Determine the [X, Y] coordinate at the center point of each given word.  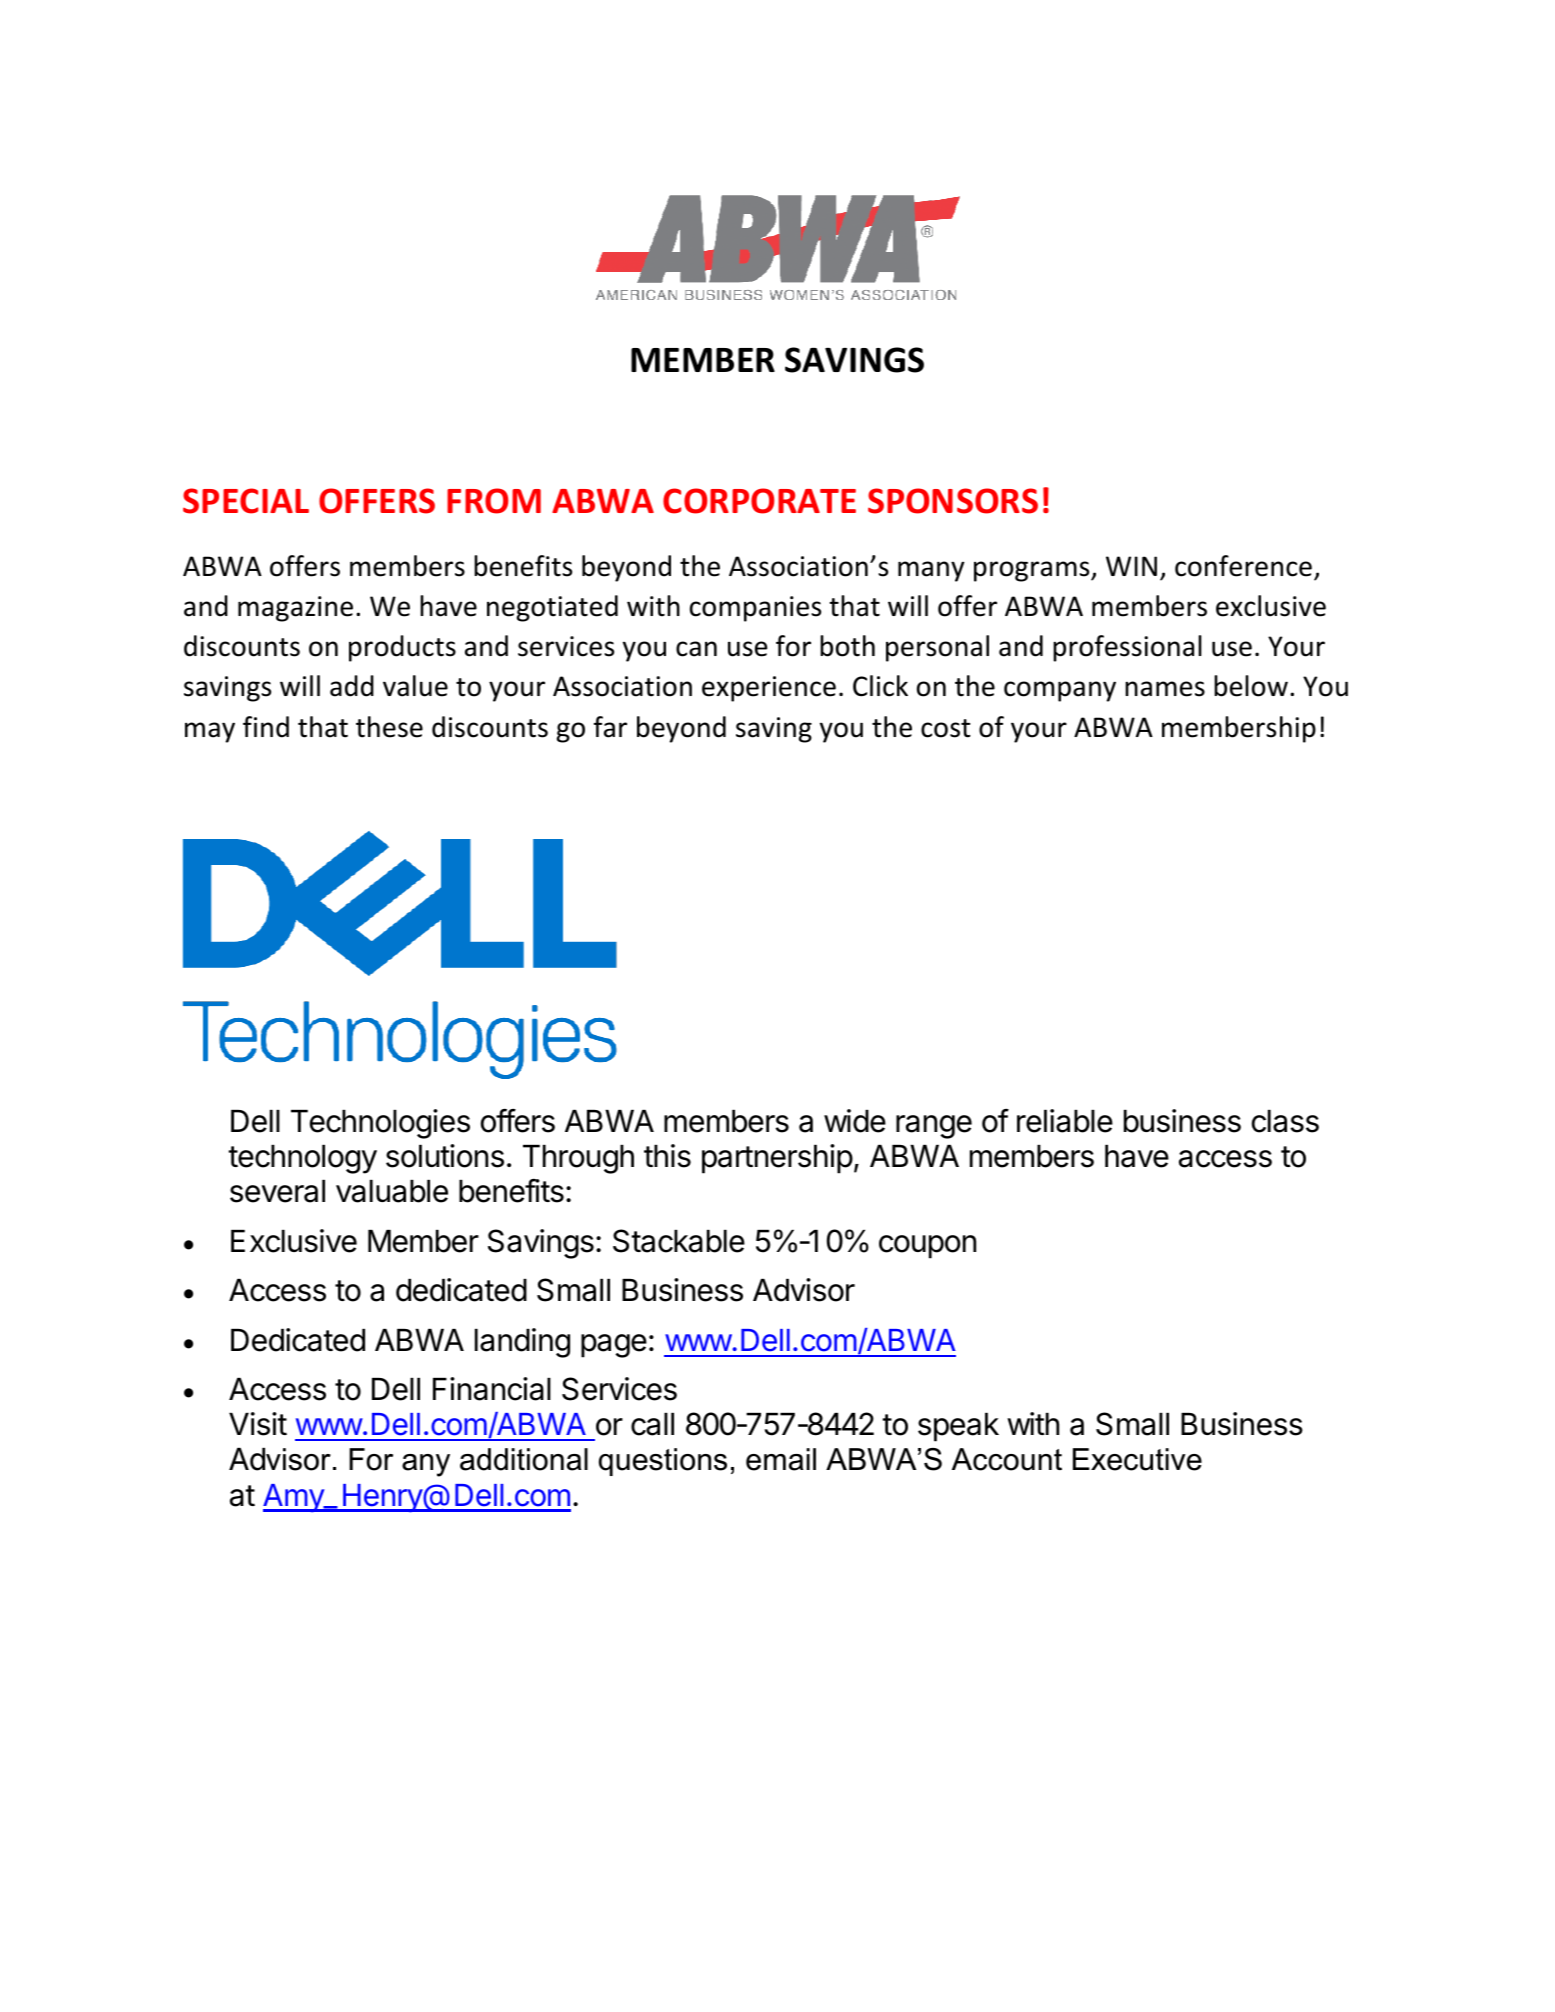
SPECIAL [246, 501]
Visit [258, 1424]
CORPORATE [759, 501]
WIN [1131, 566]
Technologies [380, 1124]
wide [855, 1121]
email [781, 1459]
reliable [1065, 1121]
